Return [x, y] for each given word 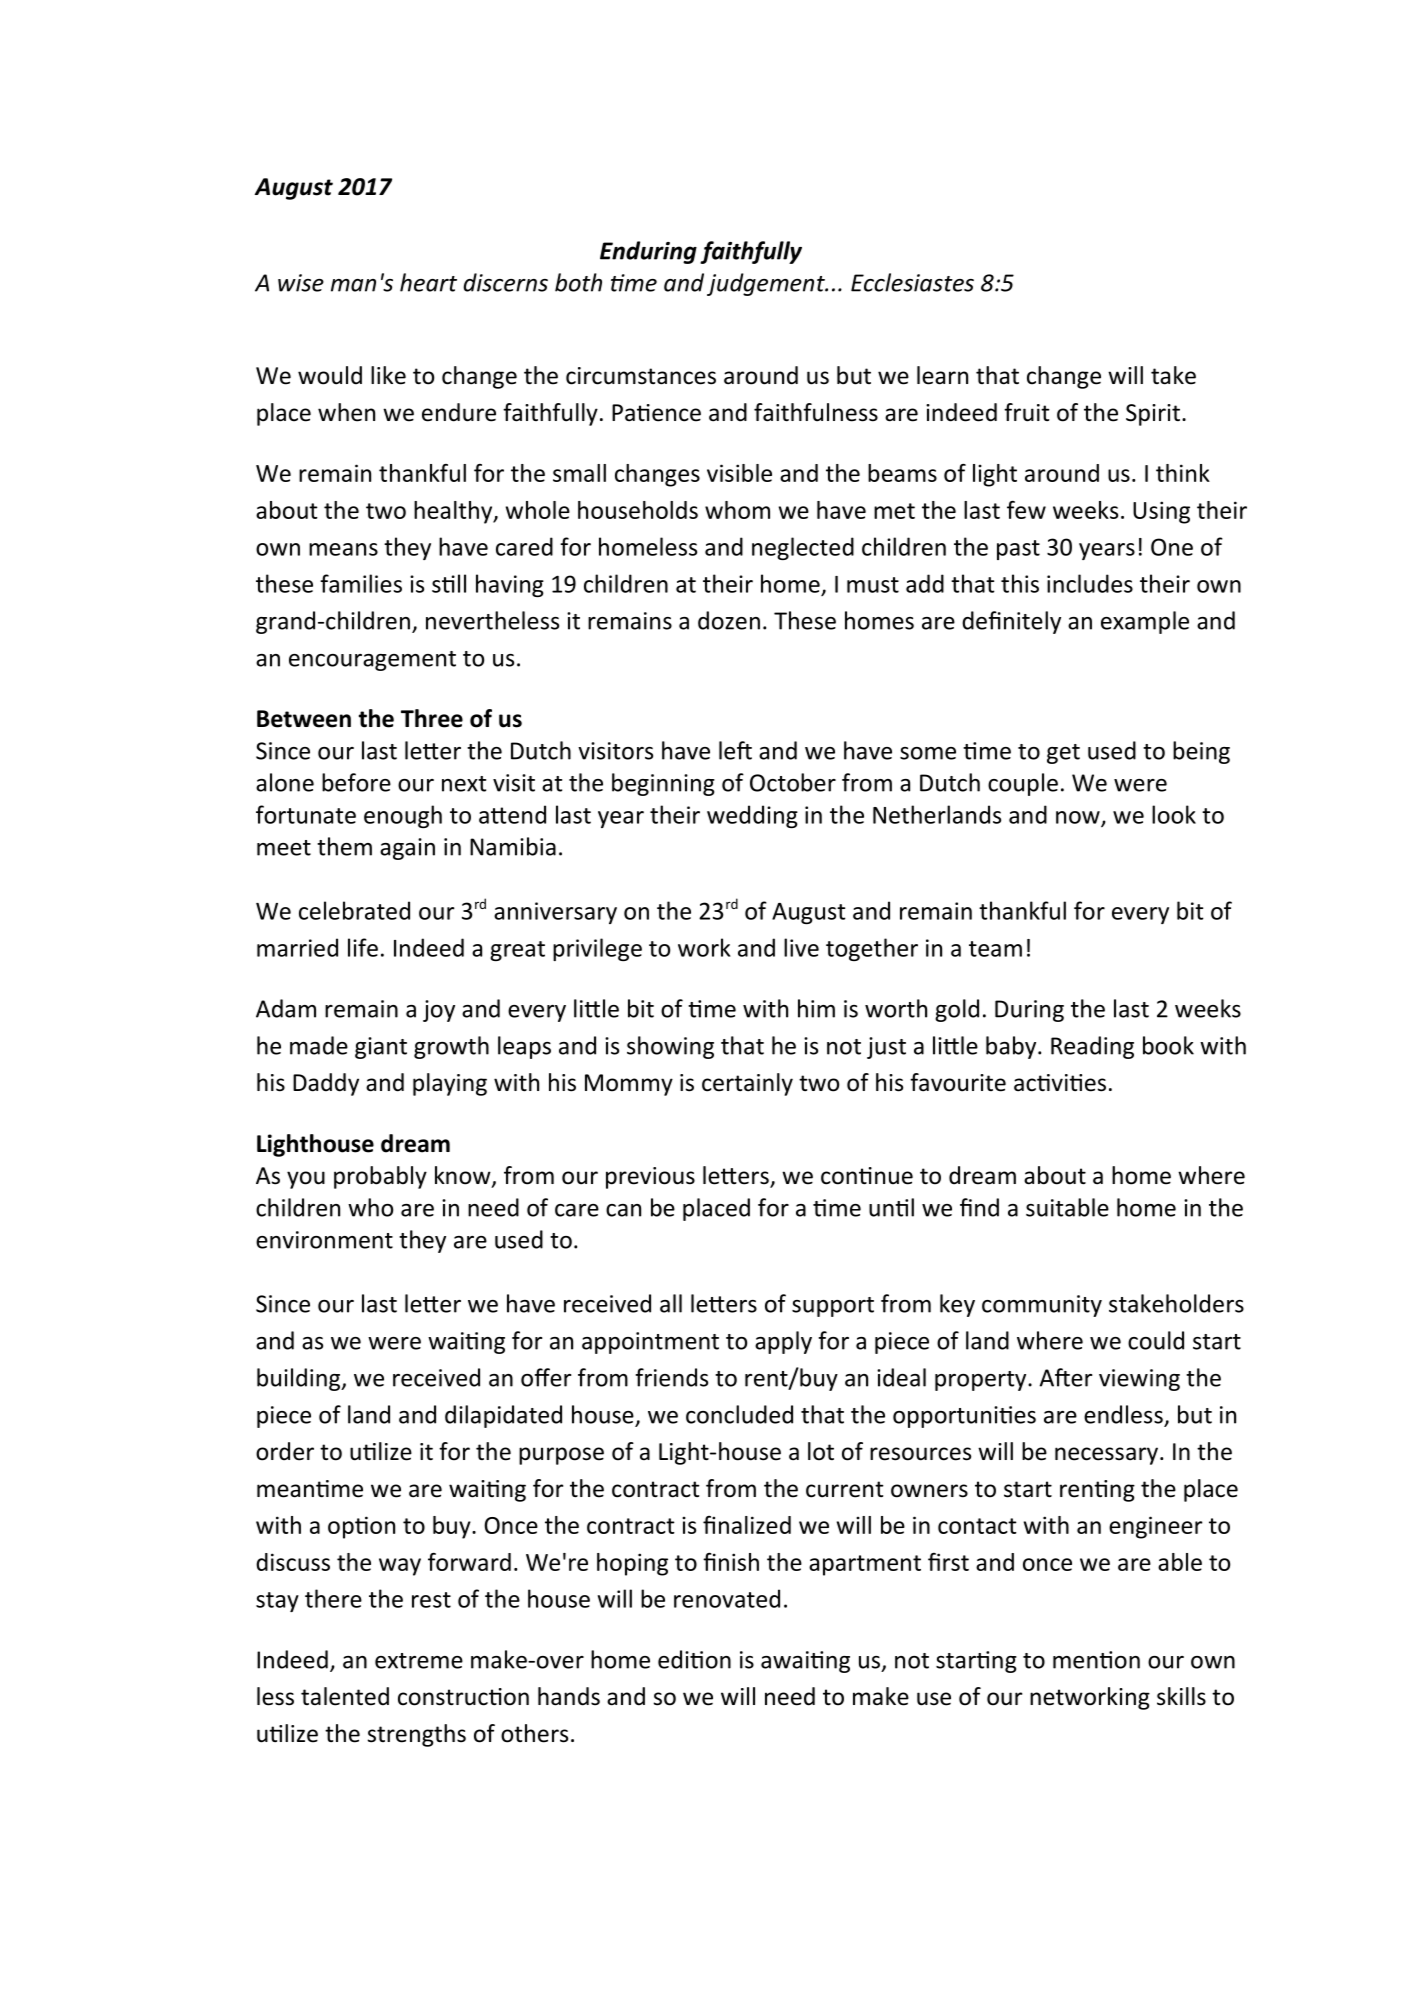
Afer [1066, 1377]
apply [783, 1342]
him [816, 1008]
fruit [1026, 412]
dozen [729, 620]
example [1145, 622]
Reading [1092, 1047]
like [388, 375]
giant [381, 1048]
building [300, 1379]
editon [694, 1659]
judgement [767, 284]
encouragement [372, 661]
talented [345, 1696]
